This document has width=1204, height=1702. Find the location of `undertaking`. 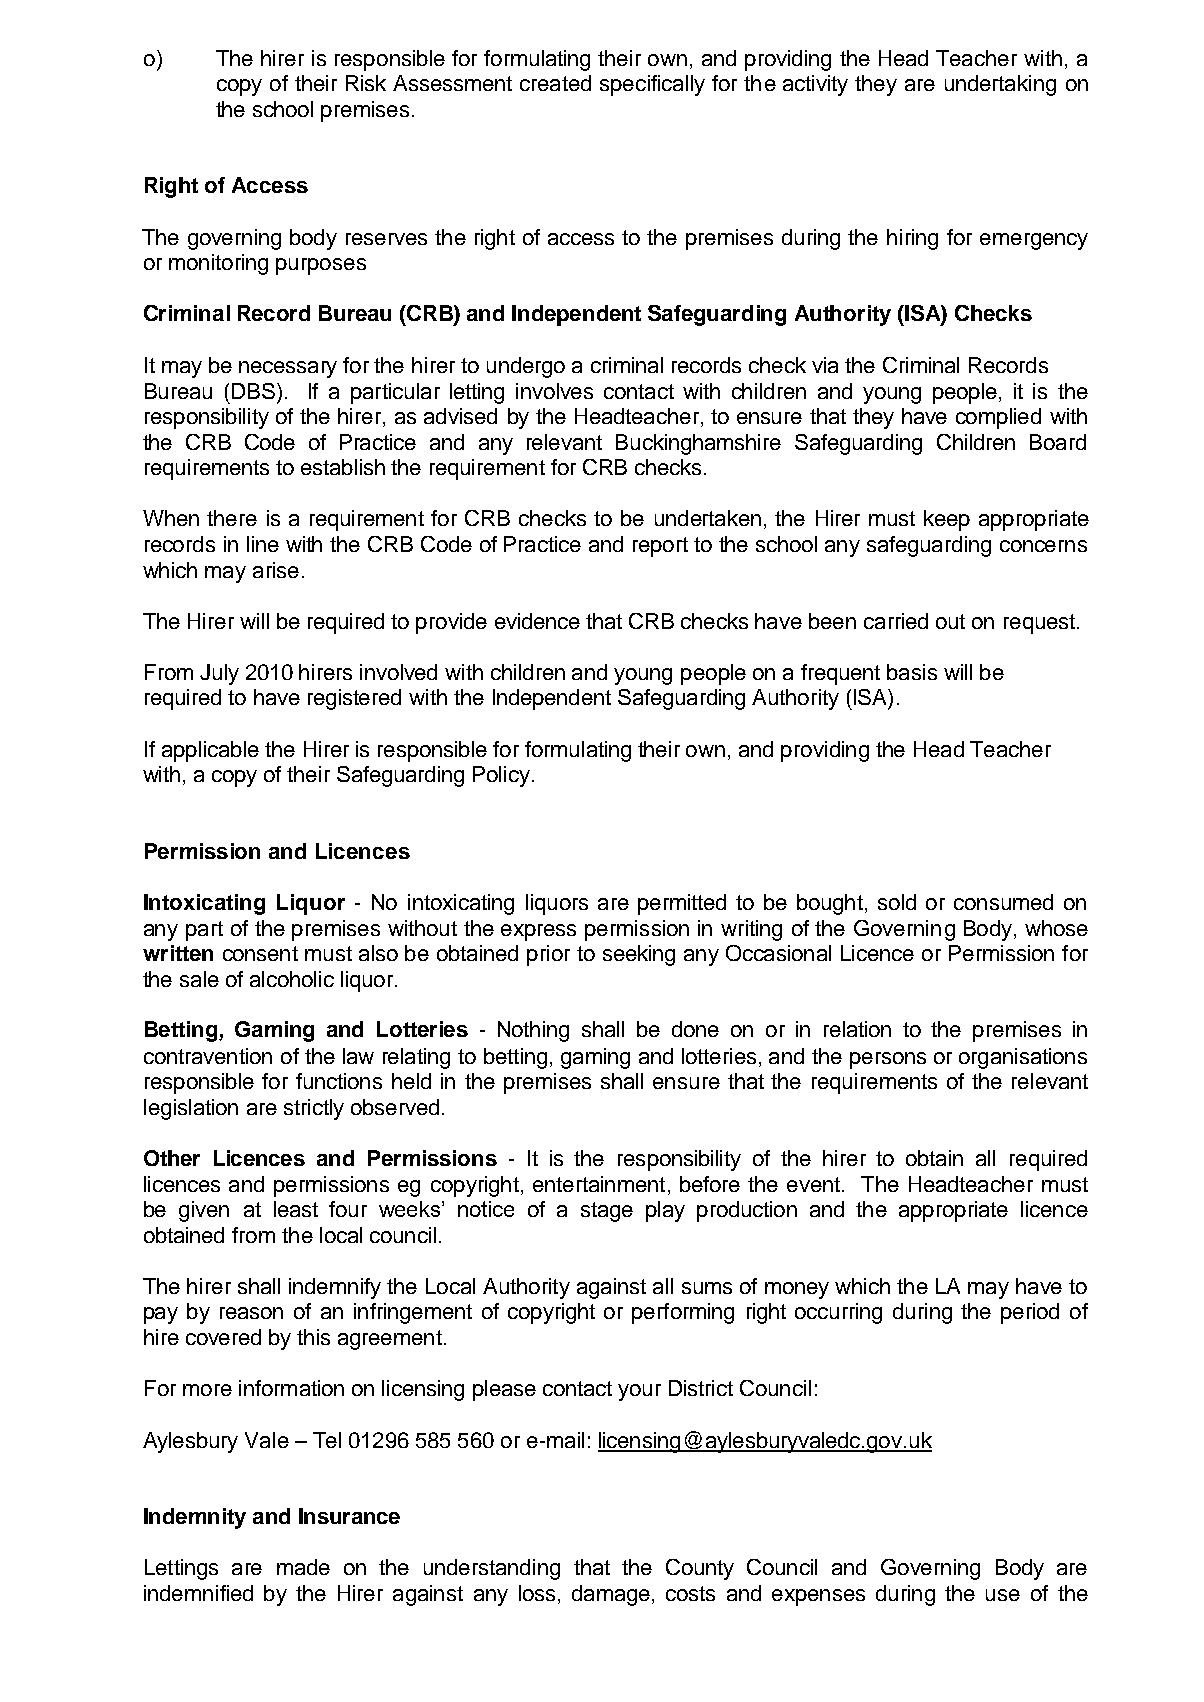

undertaking is located at coordinates (1000, 85).
